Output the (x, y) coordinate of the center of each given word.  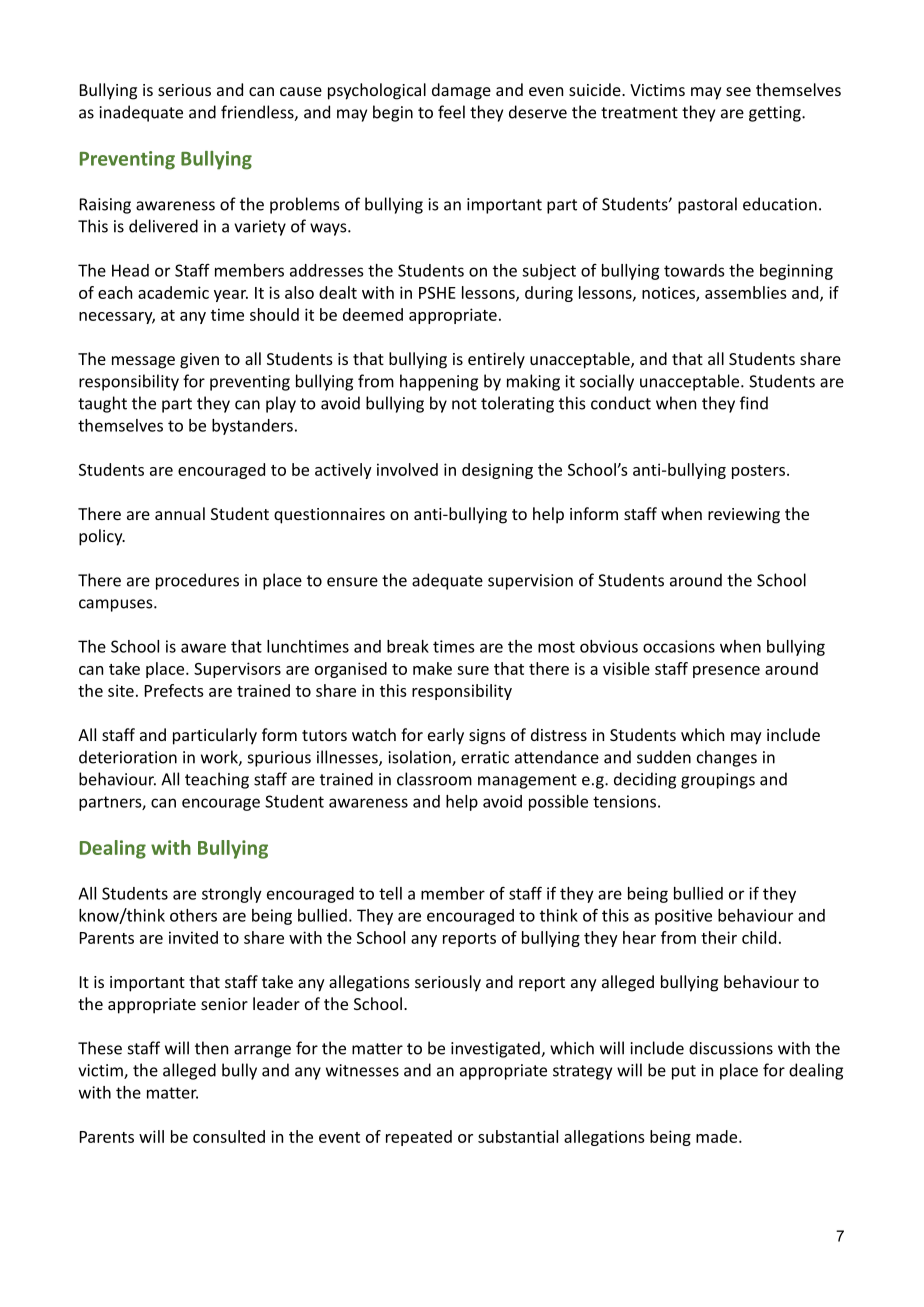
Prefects (174, 690)
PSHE (437, 293)
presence (726, 672)
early (446, 736)
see (738, 91)
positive (683, 917)
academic (173, 292)
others (193, 915)
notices (669, 293)
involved (407, 469)
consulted (229, 1136)
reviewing (744, 516)
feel (451, 112)
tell (390, 893)
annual (180, 513)
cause (301, 91)
